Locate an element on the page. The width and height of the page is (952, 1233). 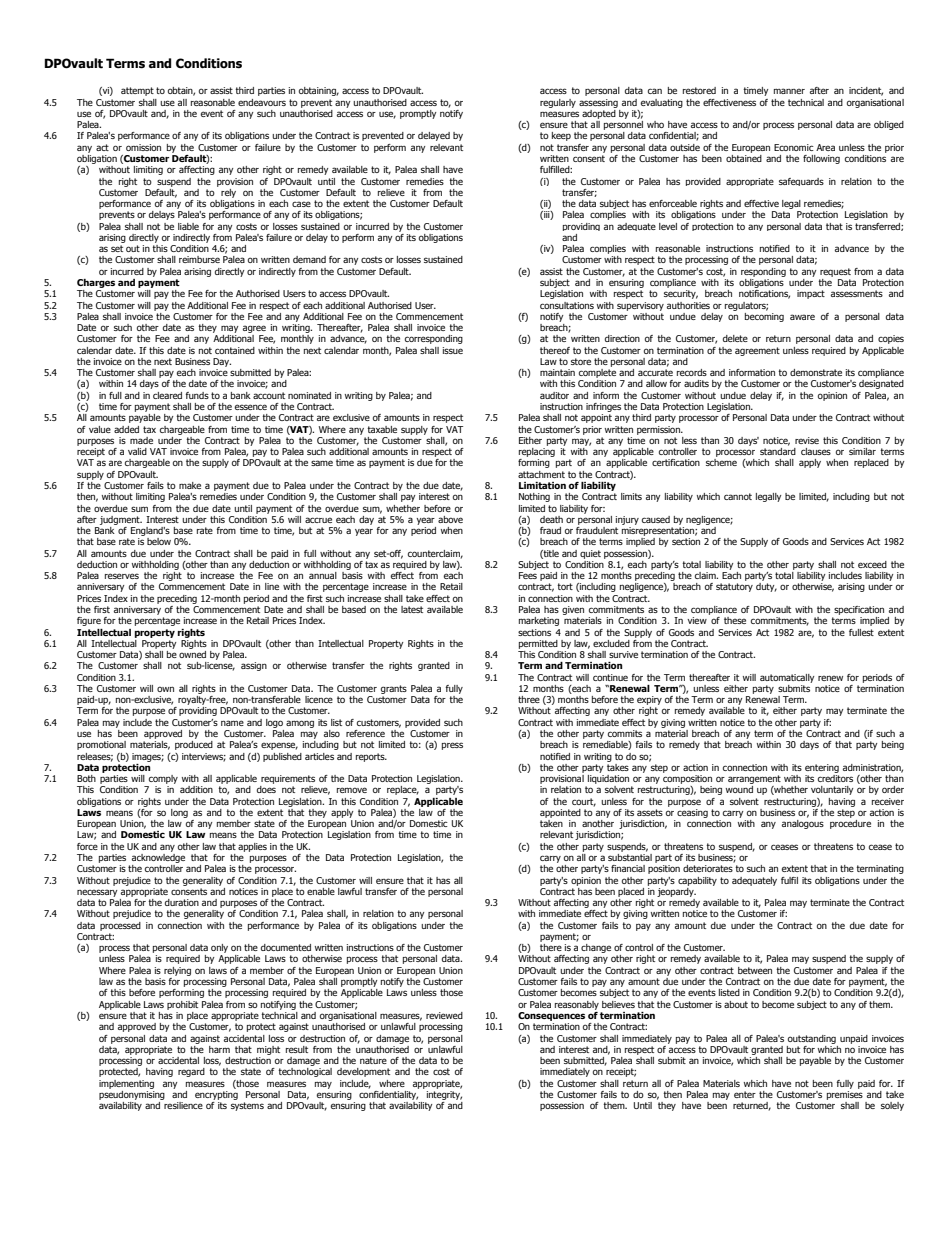
duty is located at coordinates (766, 587).
